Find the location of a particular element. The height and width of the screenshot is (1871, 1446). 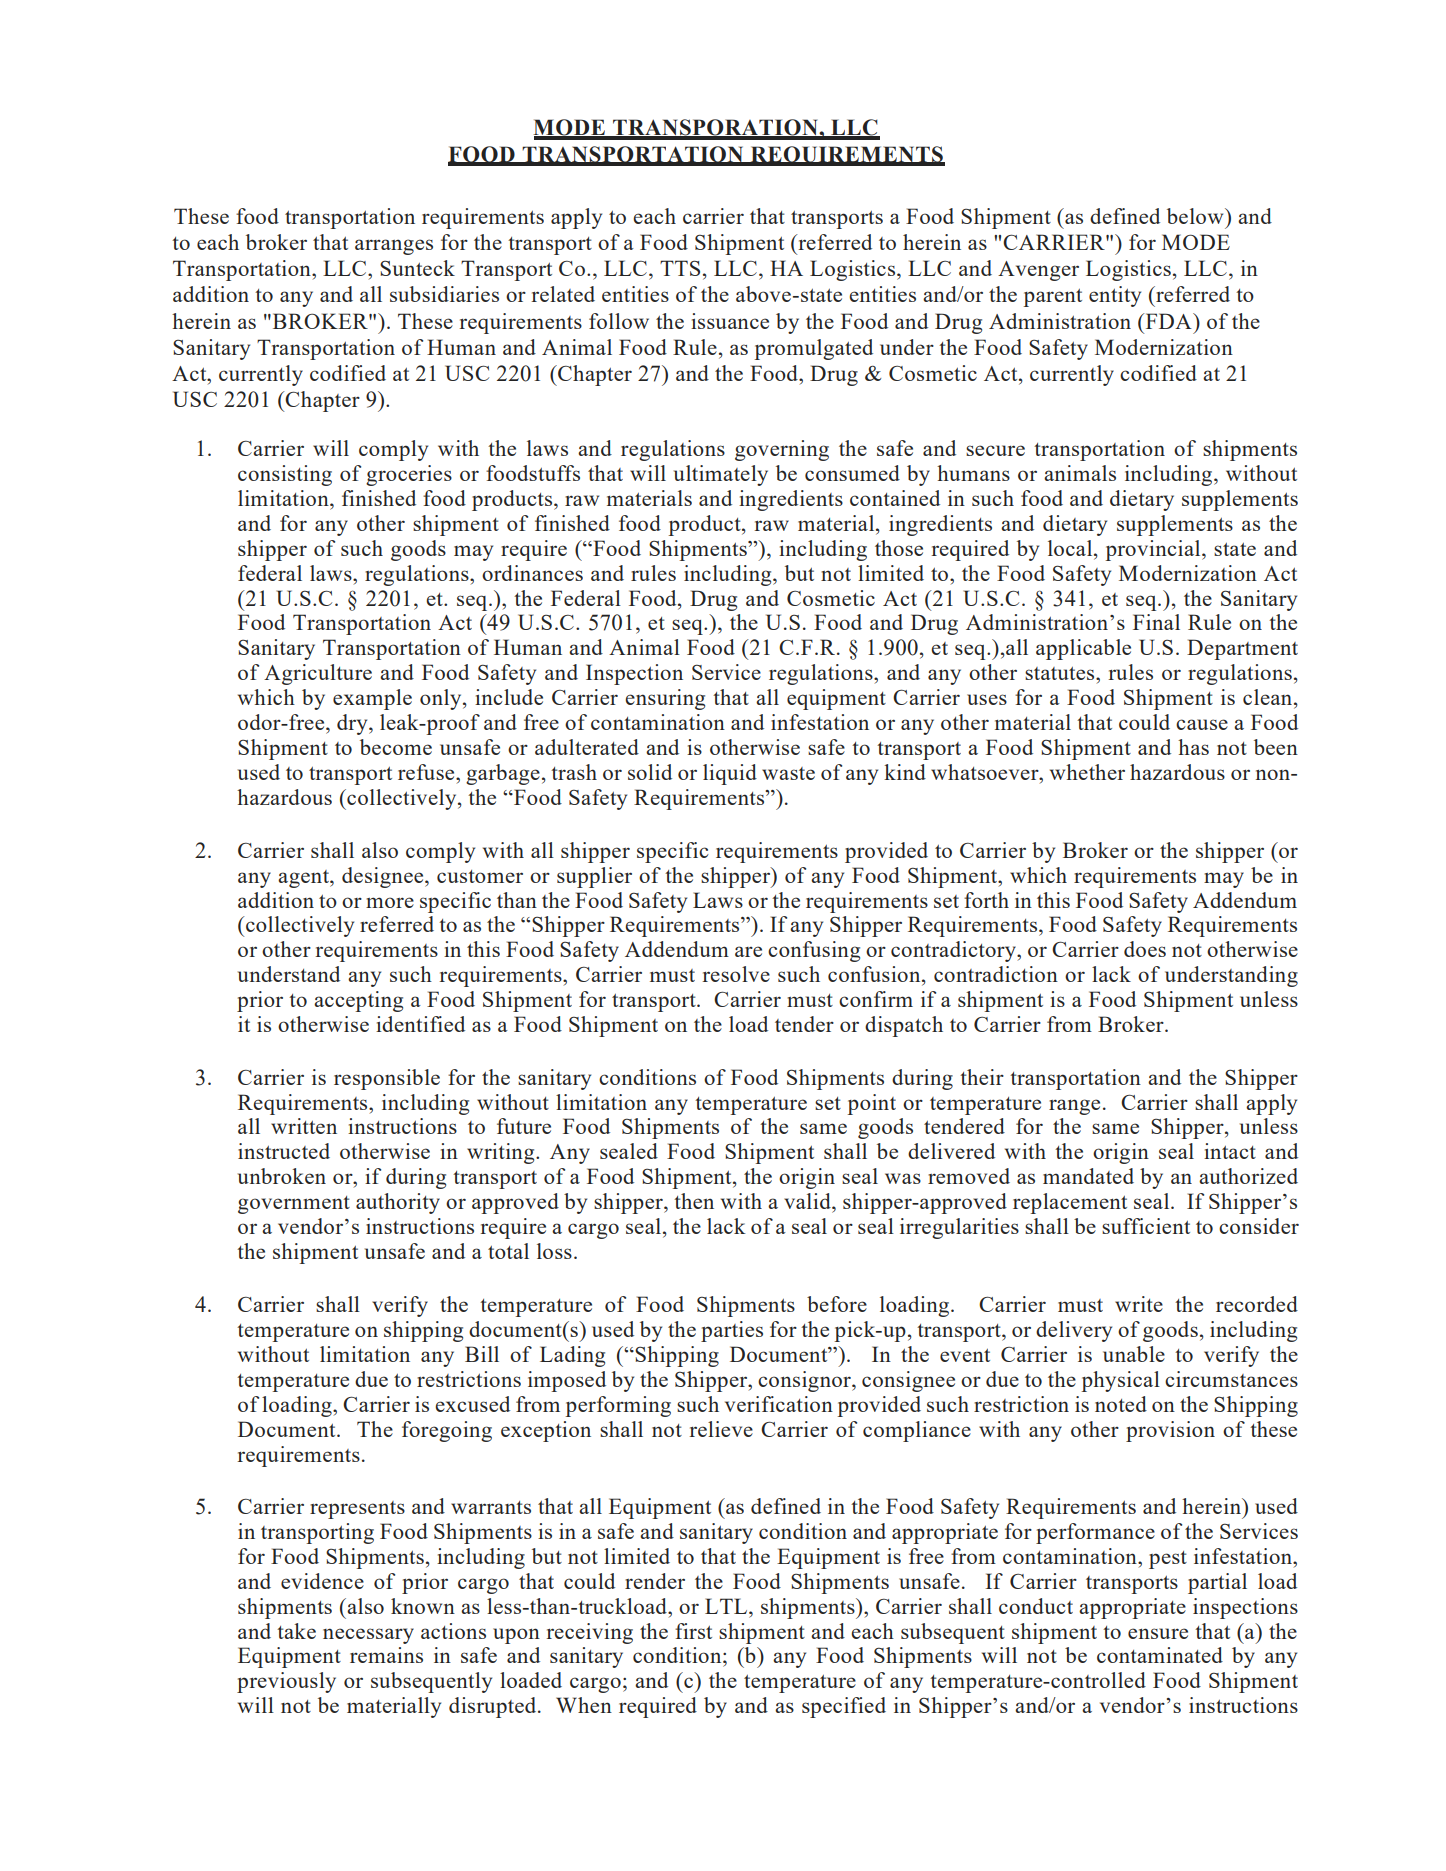

Bill is located at coordinates (482, 1354).
